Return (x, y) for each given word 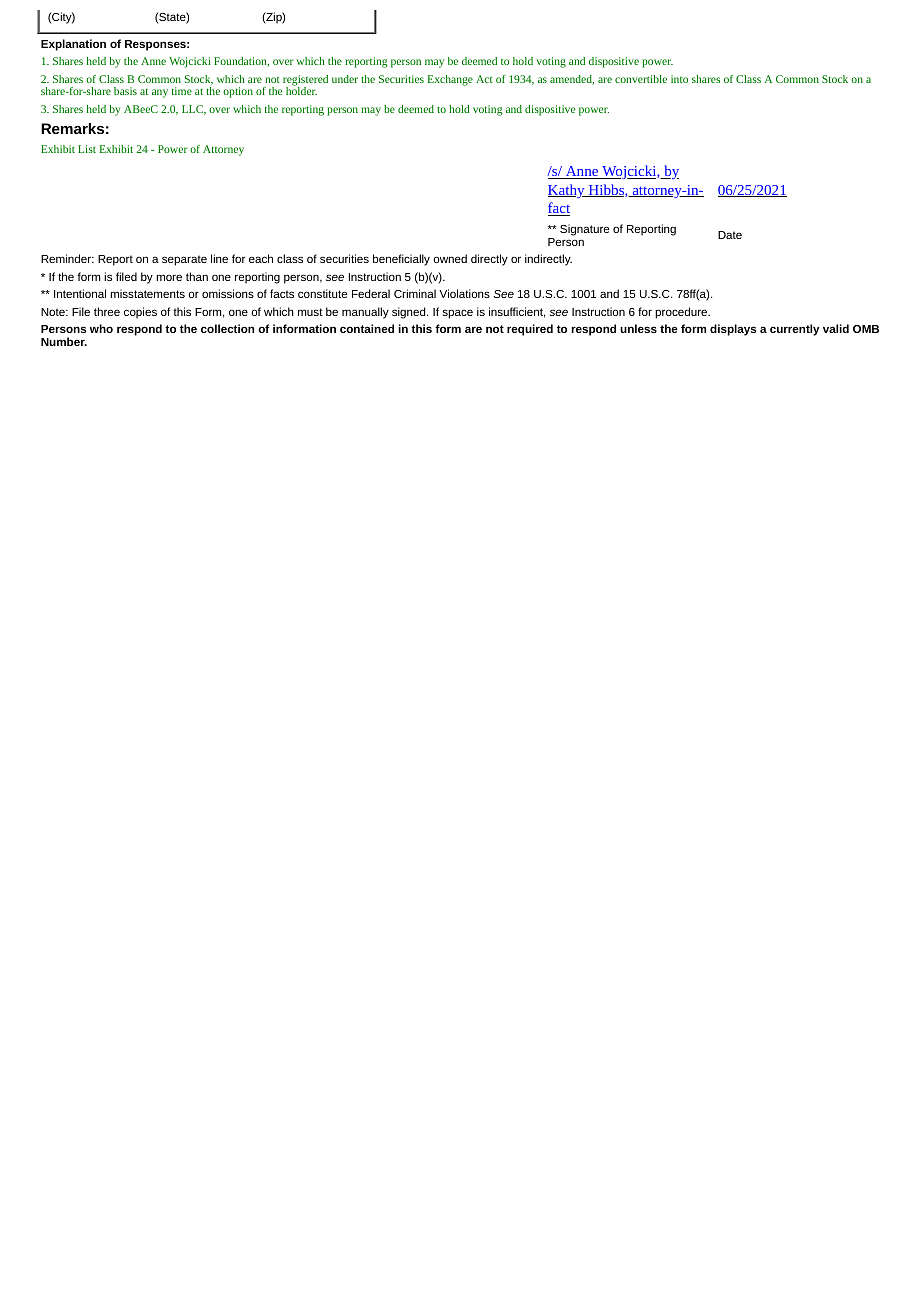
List (87, 149)
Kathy (567, 191)
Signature (584, 230)
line (219, 258)
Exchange (450, 80)
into (679, 79)
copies (140, 313)
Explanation (73, 45)
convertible (641, 79)
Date (730, 235)
